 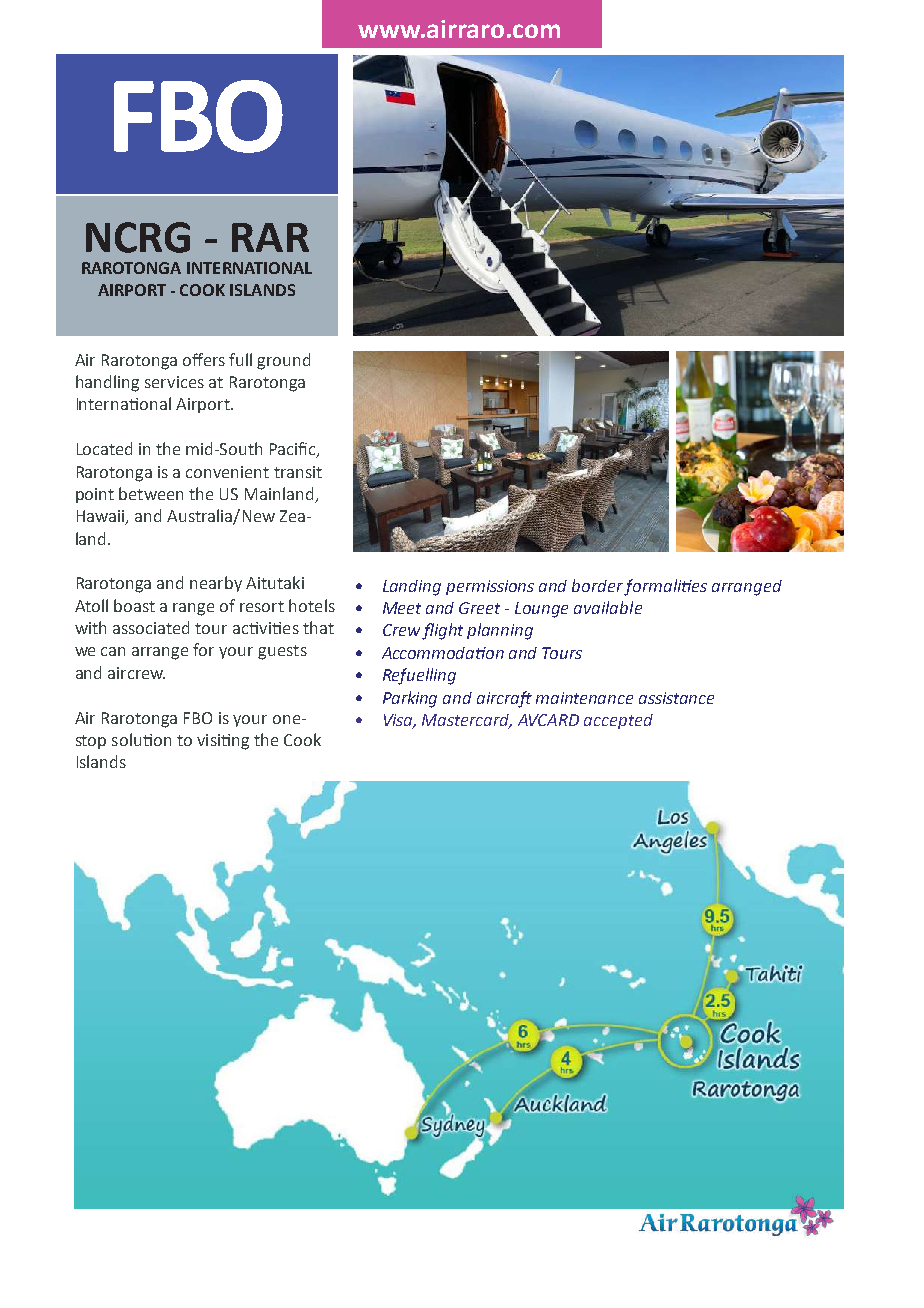 What do you see at coordinates (104, 448) in the screenshot?
I see `Located` at bounding box center [104, 448].
